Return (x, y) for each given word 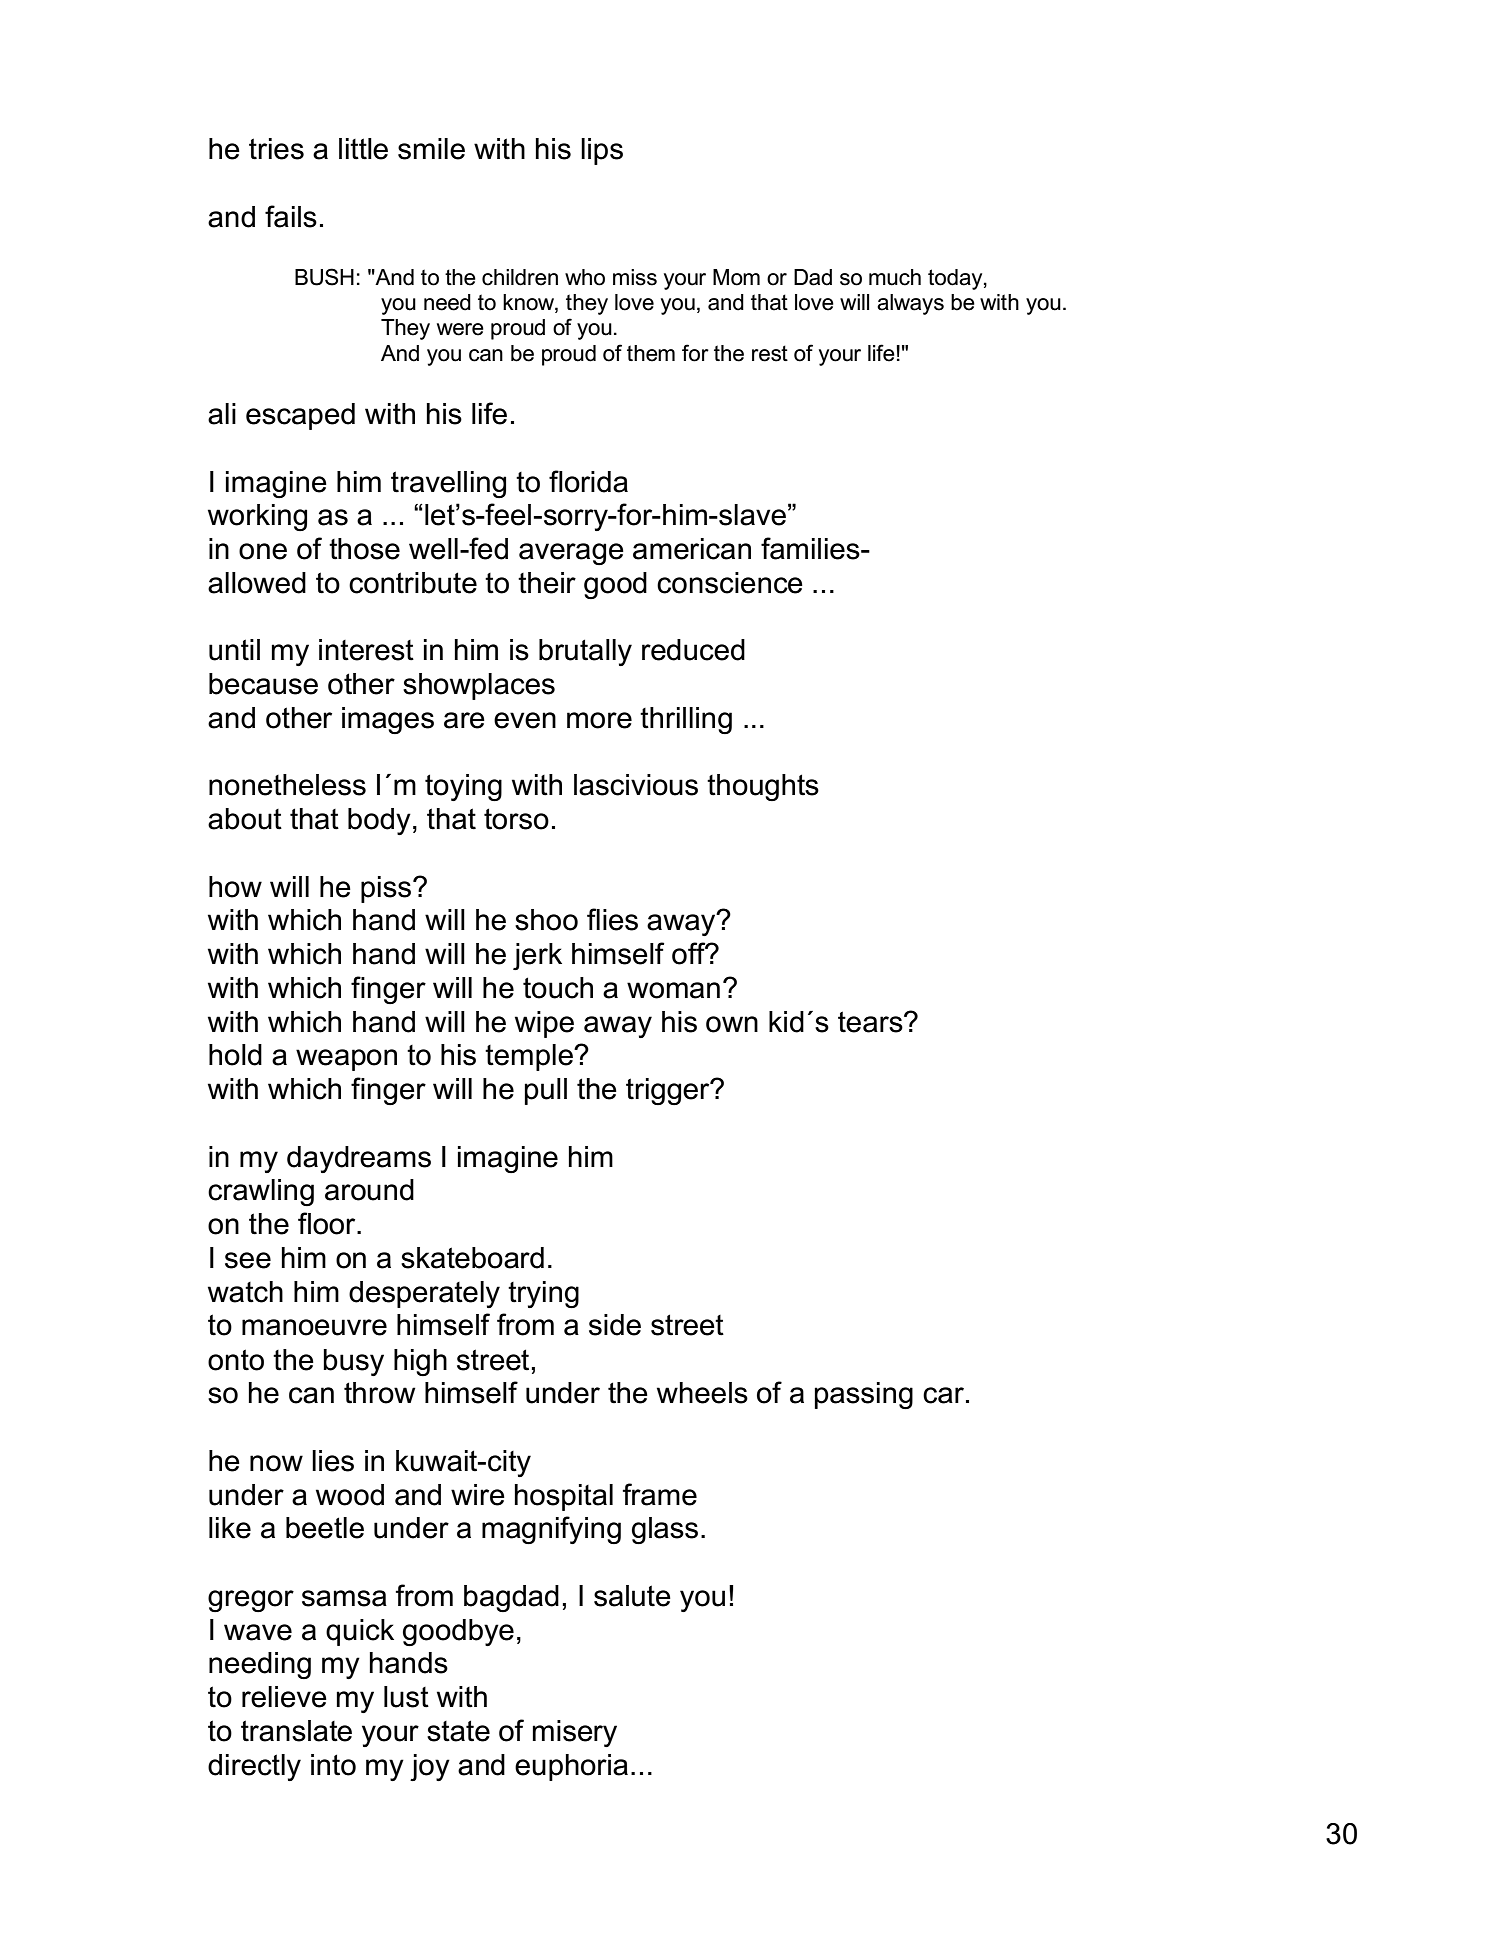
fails (291, 216)
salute (632, 1596)
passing (864, 1395)
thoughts (763, 787)
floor (328, 1223)
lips (602, 151)
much (895, 277)
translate (296, 1731)
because (263, 684)
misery (575, 1733)
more (599, 720)
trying (543, 1294)
